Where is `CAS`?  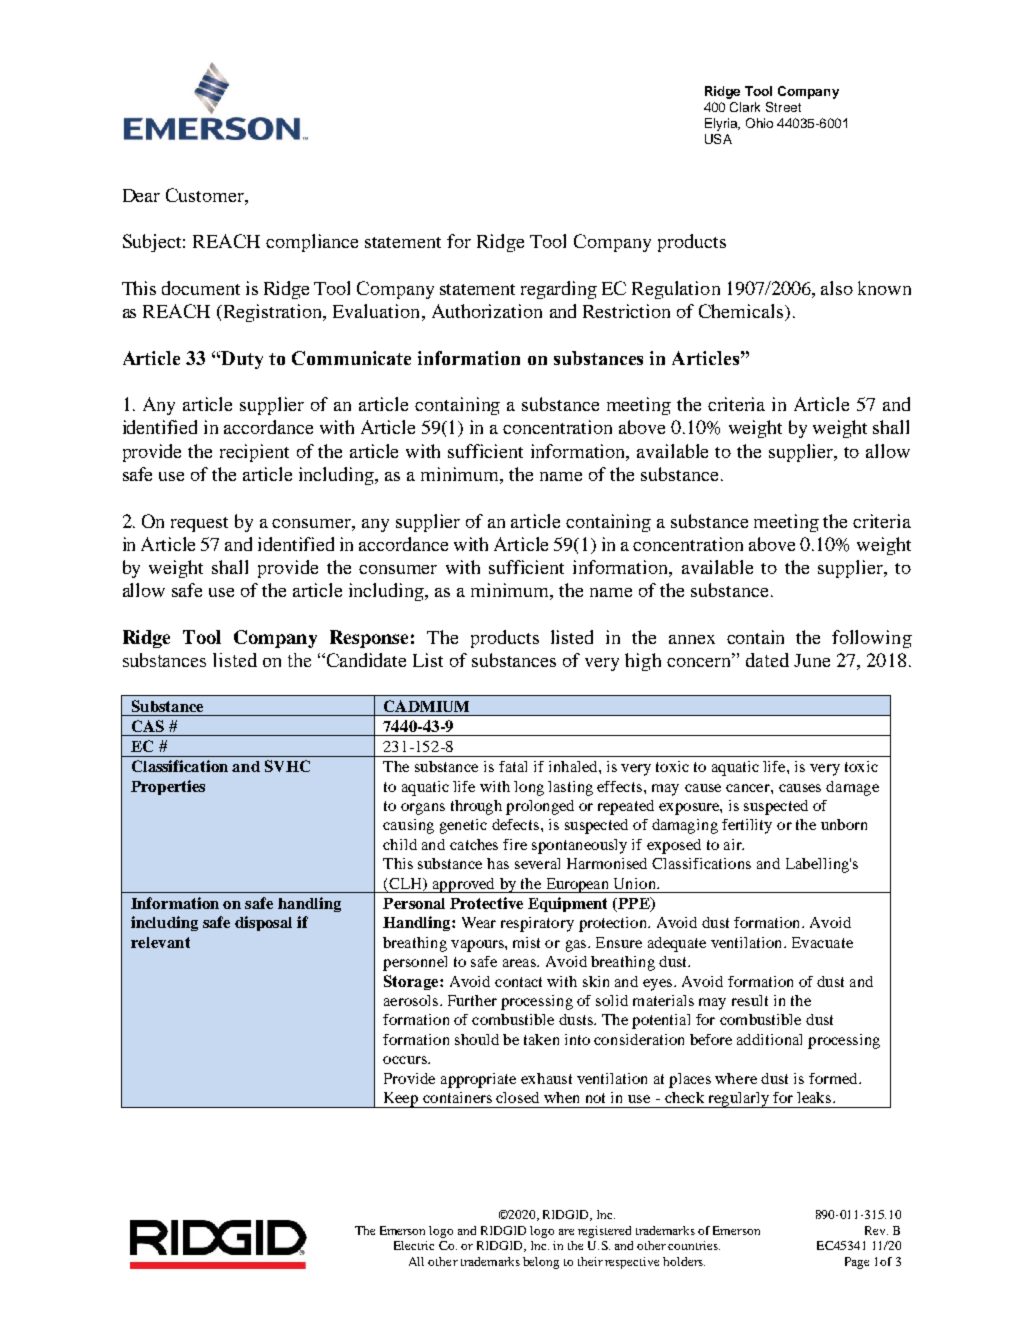
CAS is located at coordinates (148, 726).
